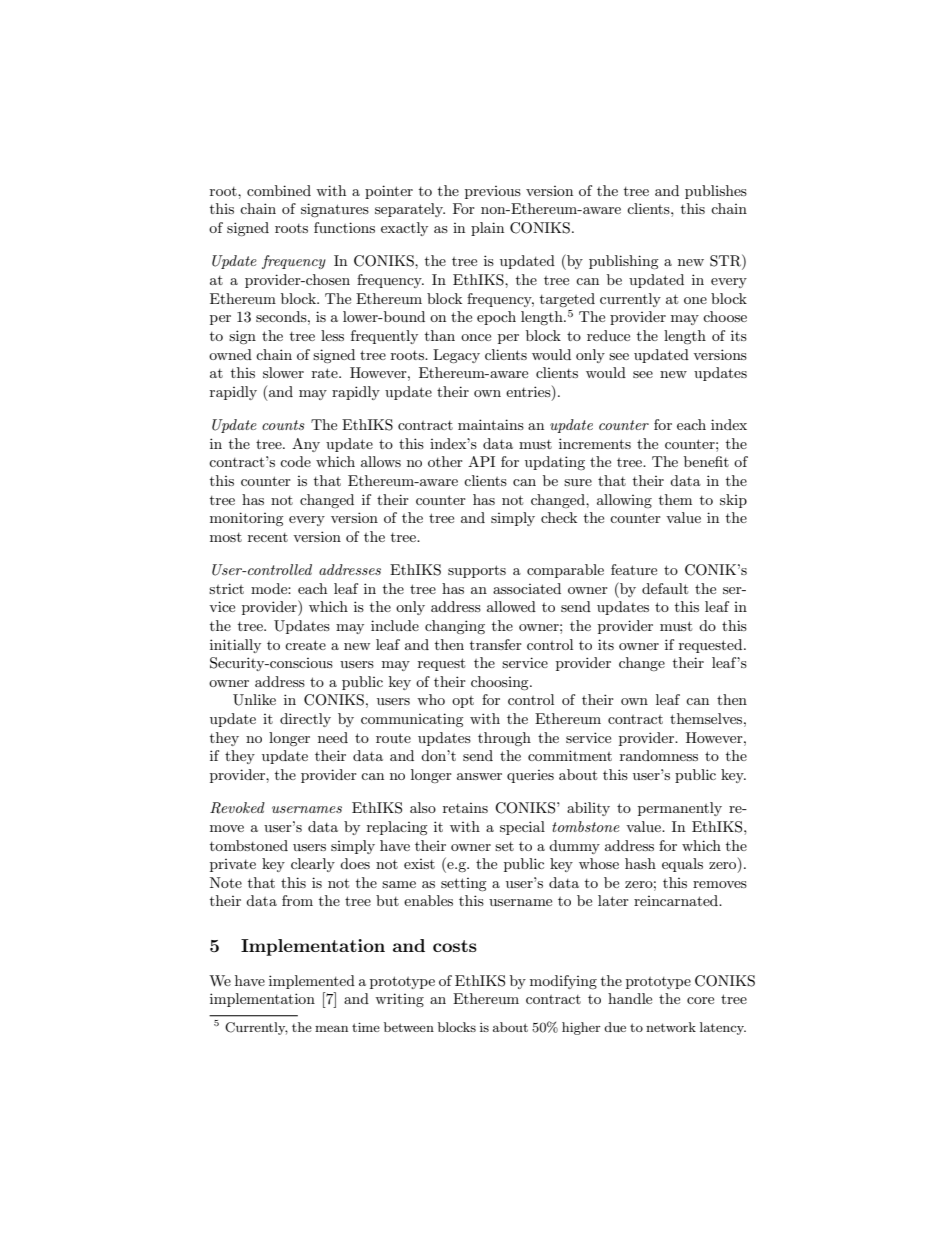 This page has height=1233, width=952. I want to click on publishes, so click(716, 192).
